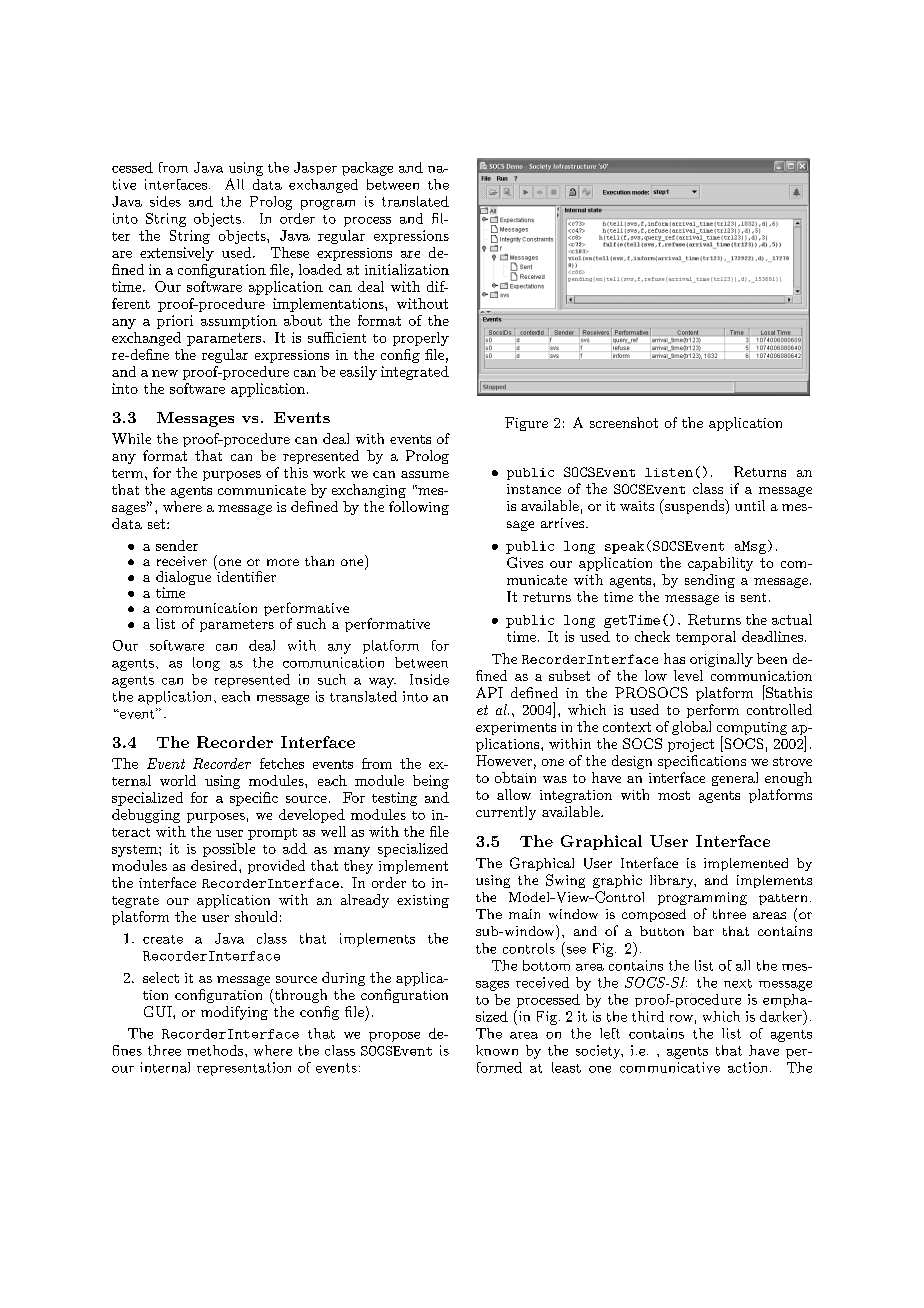 This document has width=924, height=1308. What do you see at coordinates (783, 899) in the document?
I see `pattern` at bounding box center [783, 899].
